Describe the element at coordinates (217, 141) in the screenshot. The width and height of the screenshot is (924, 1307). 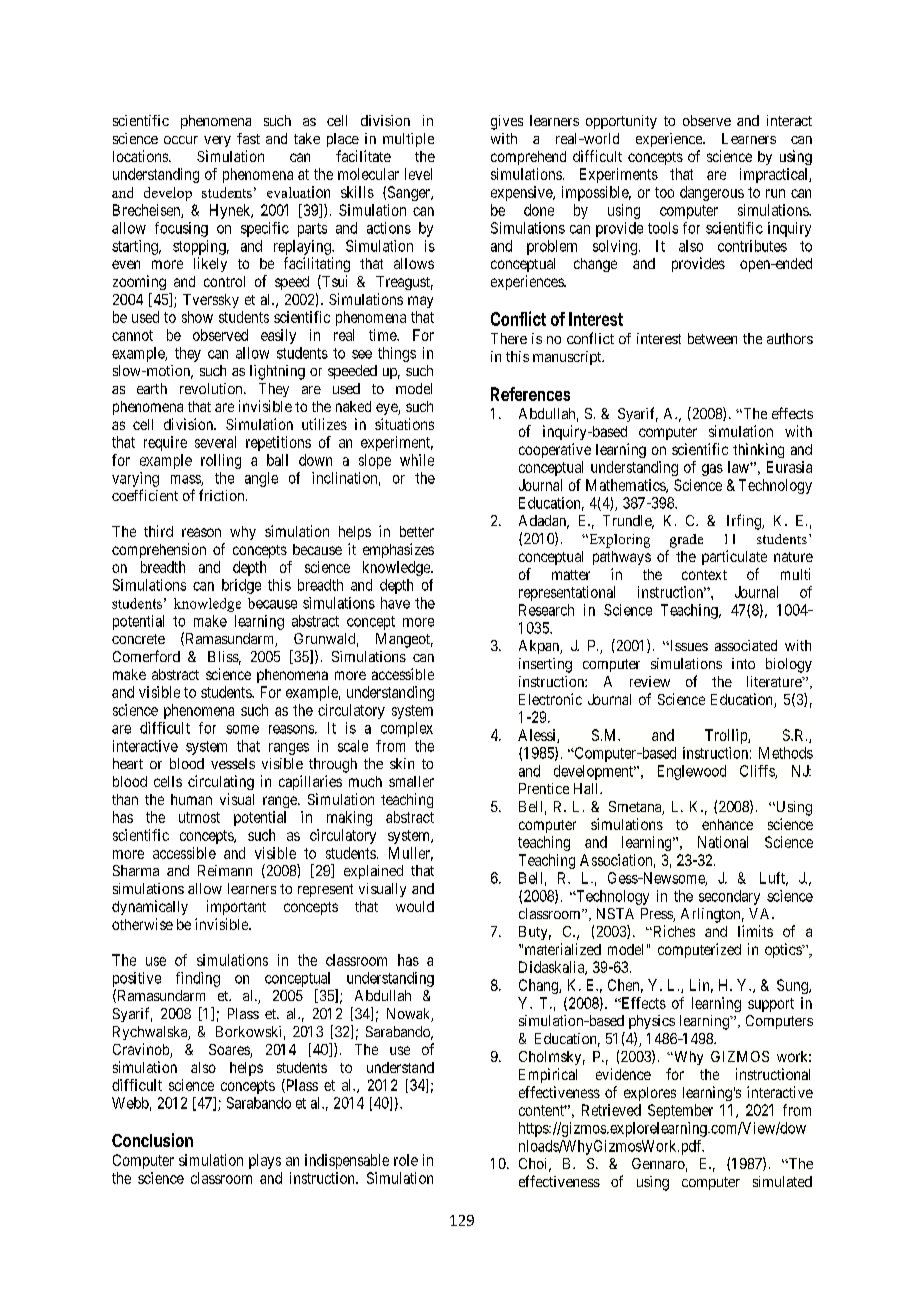
I see `very` at that location.
